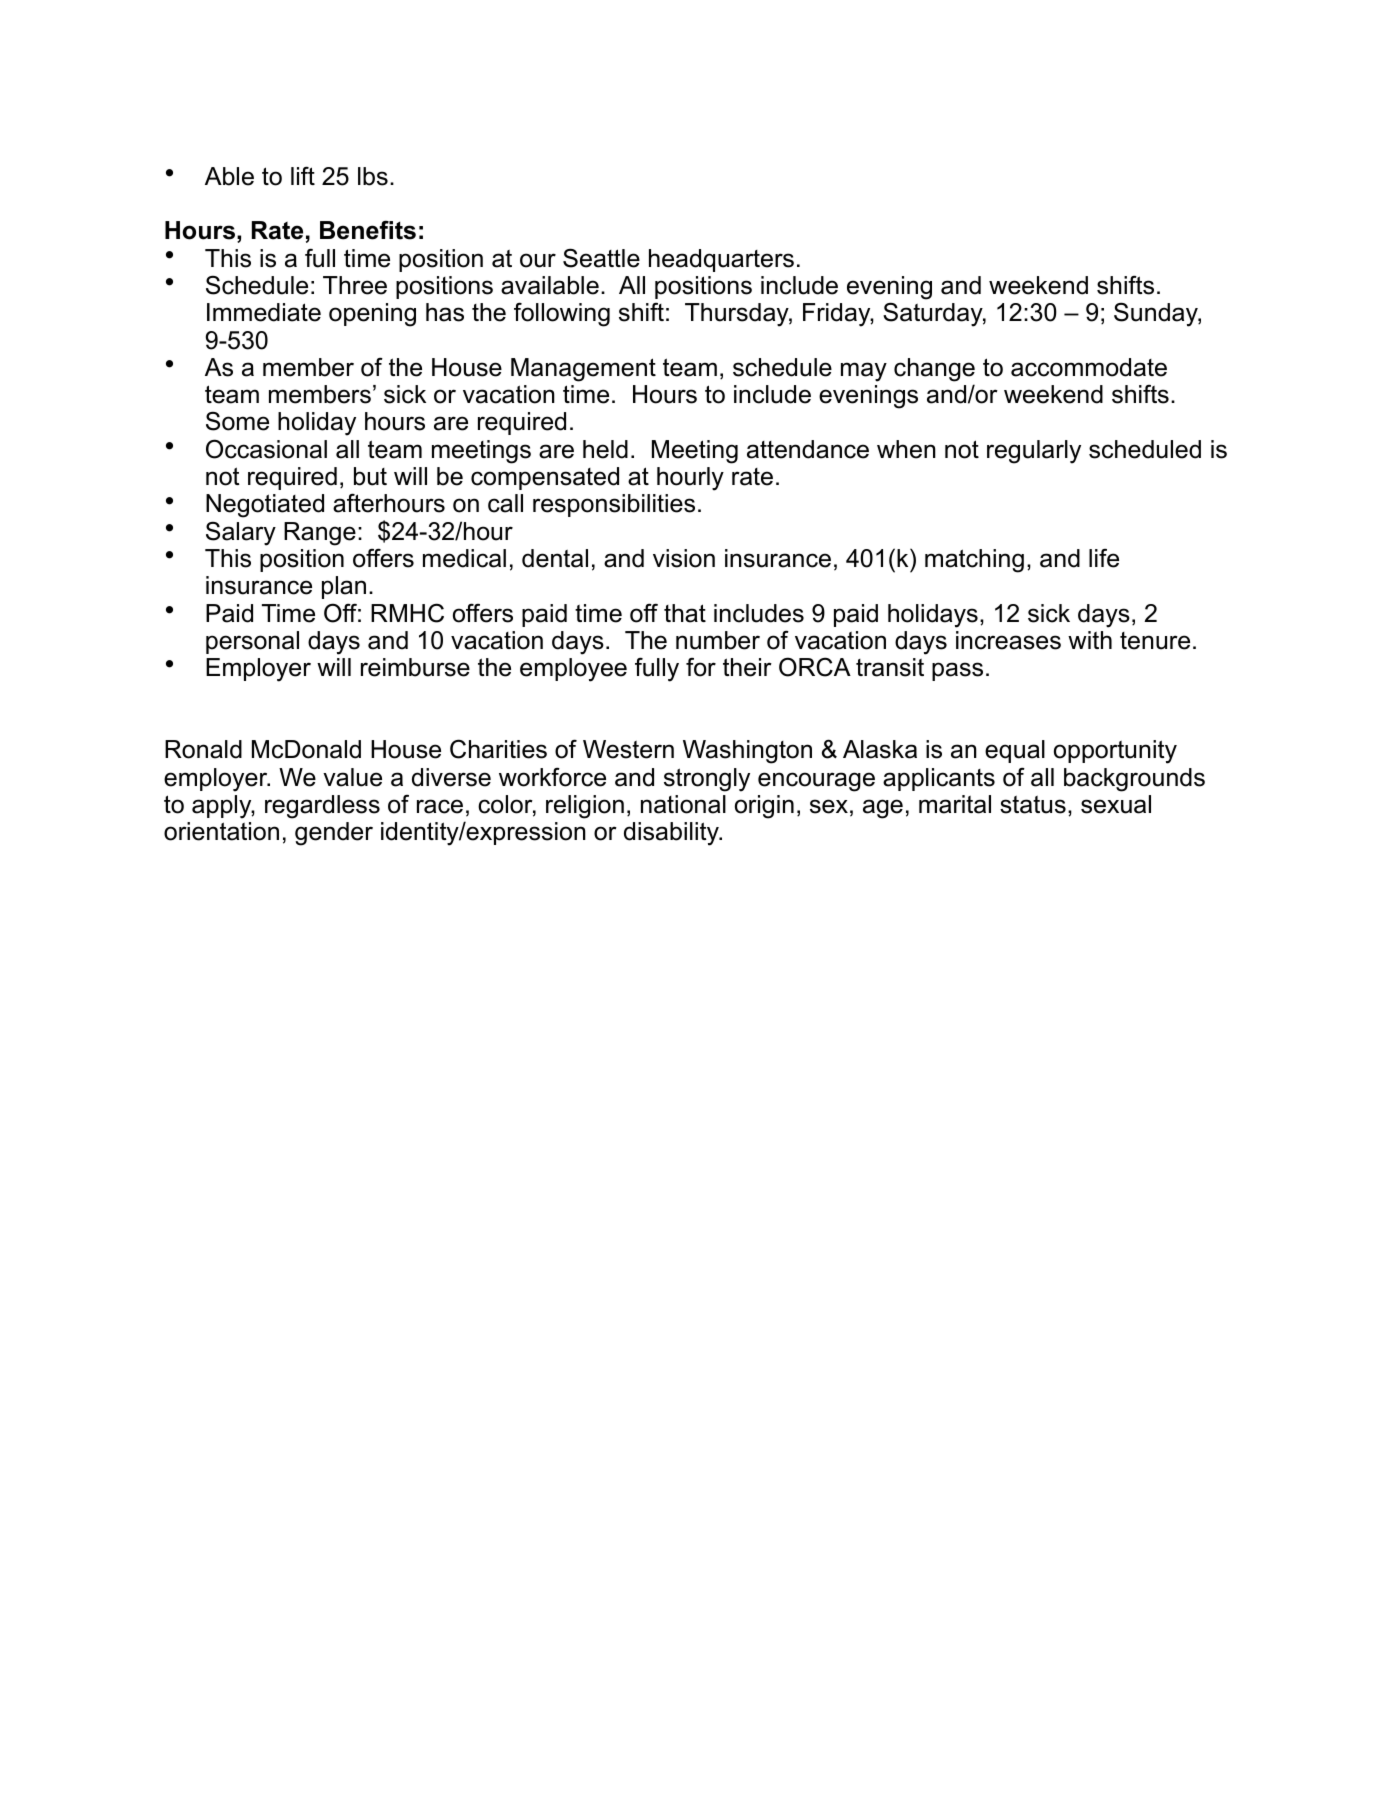  What do you see at coordinates (583, 370) in the page?
I see `Management` at bounding box center [583, 370].
